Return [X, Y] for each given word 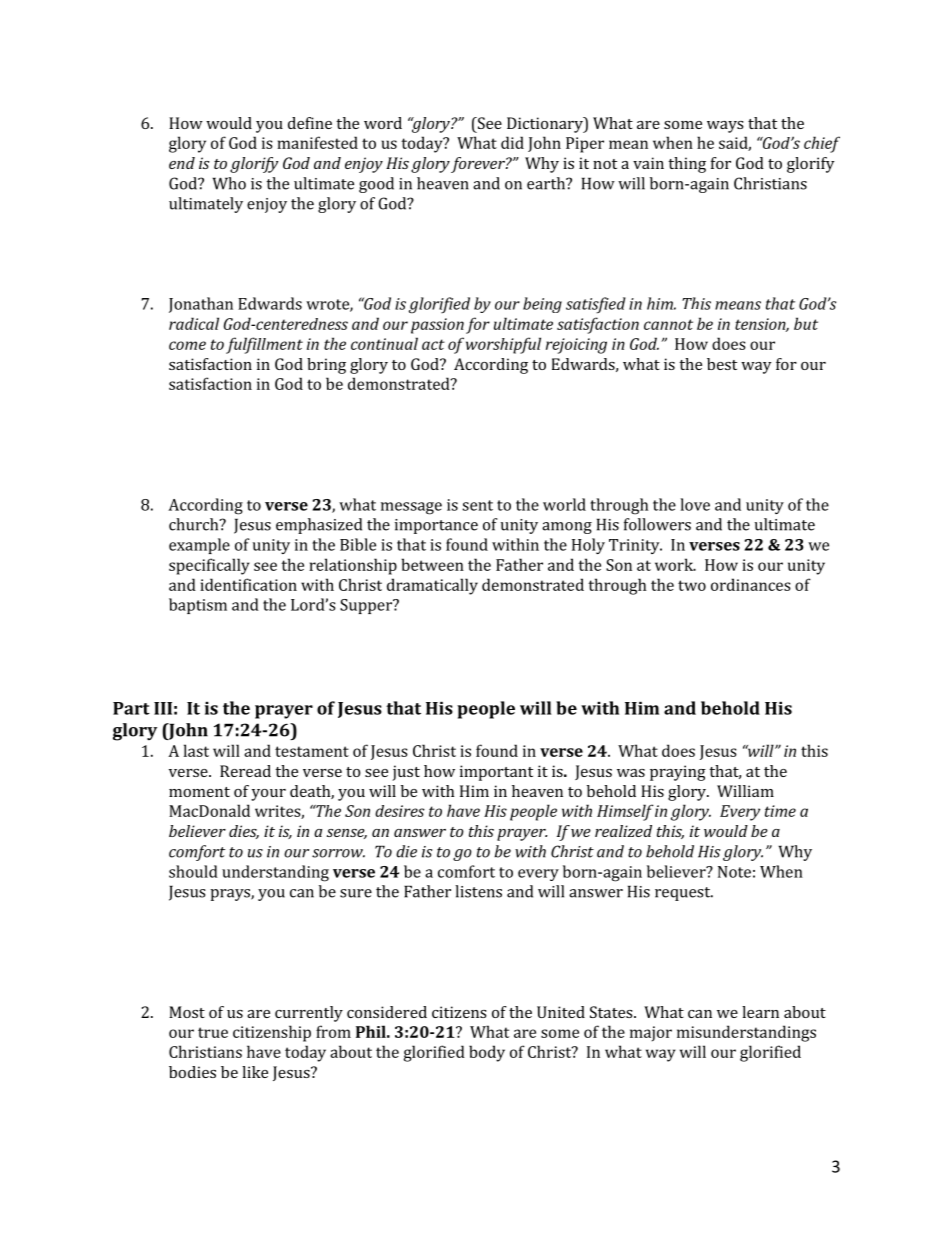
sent [477, 505]
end [182, 163]
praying [678, 773]
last [196, 750]
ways [725, 127]
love [695, 504]
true [213, 1032]
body [487, 1053]
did [512, 142]
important [496, 773]
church [195, 524]
